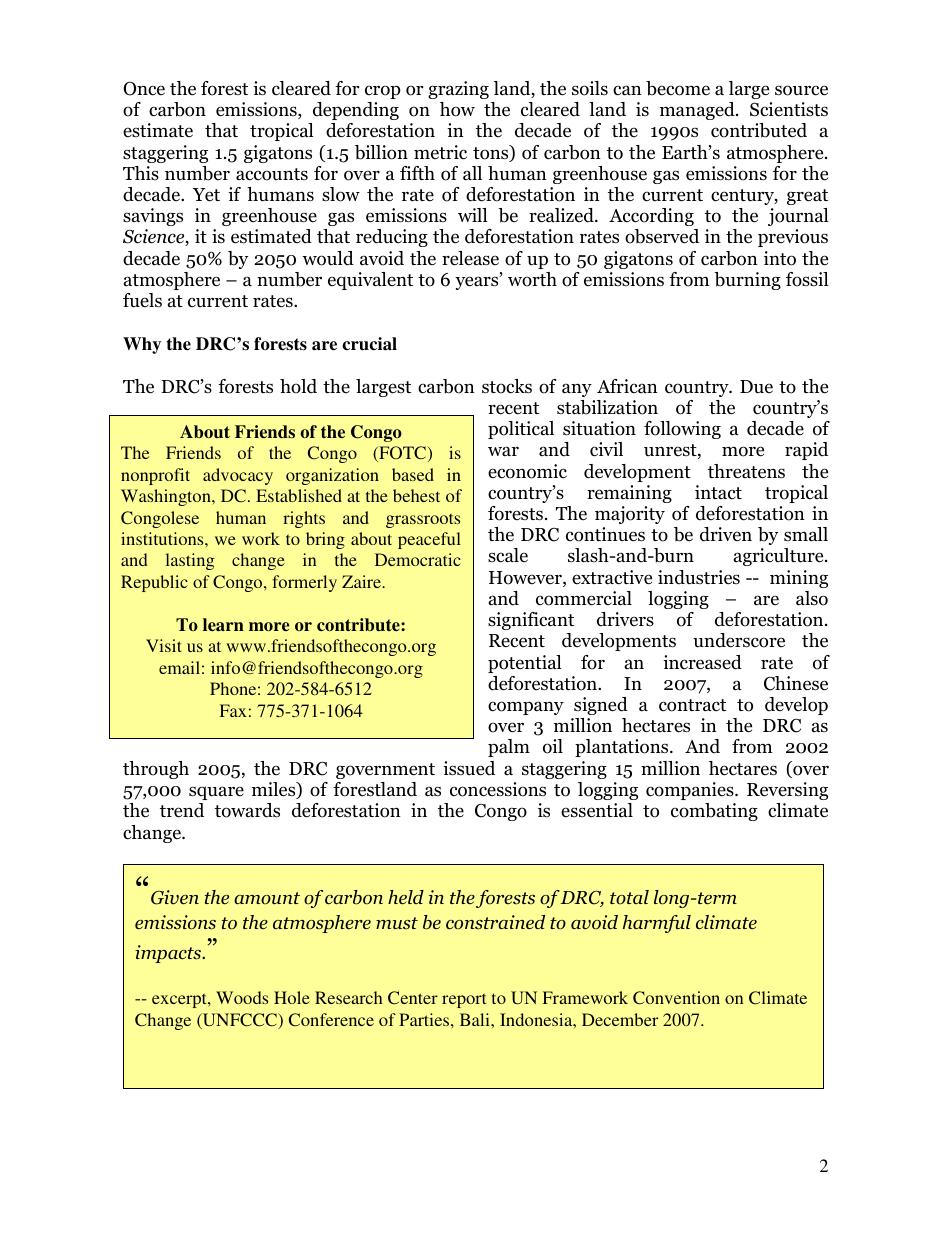 The image size is (952, 1233). What do you see at coordinates (698, 111) in the page?
I see `managed` at bounding box center [698, 111].
